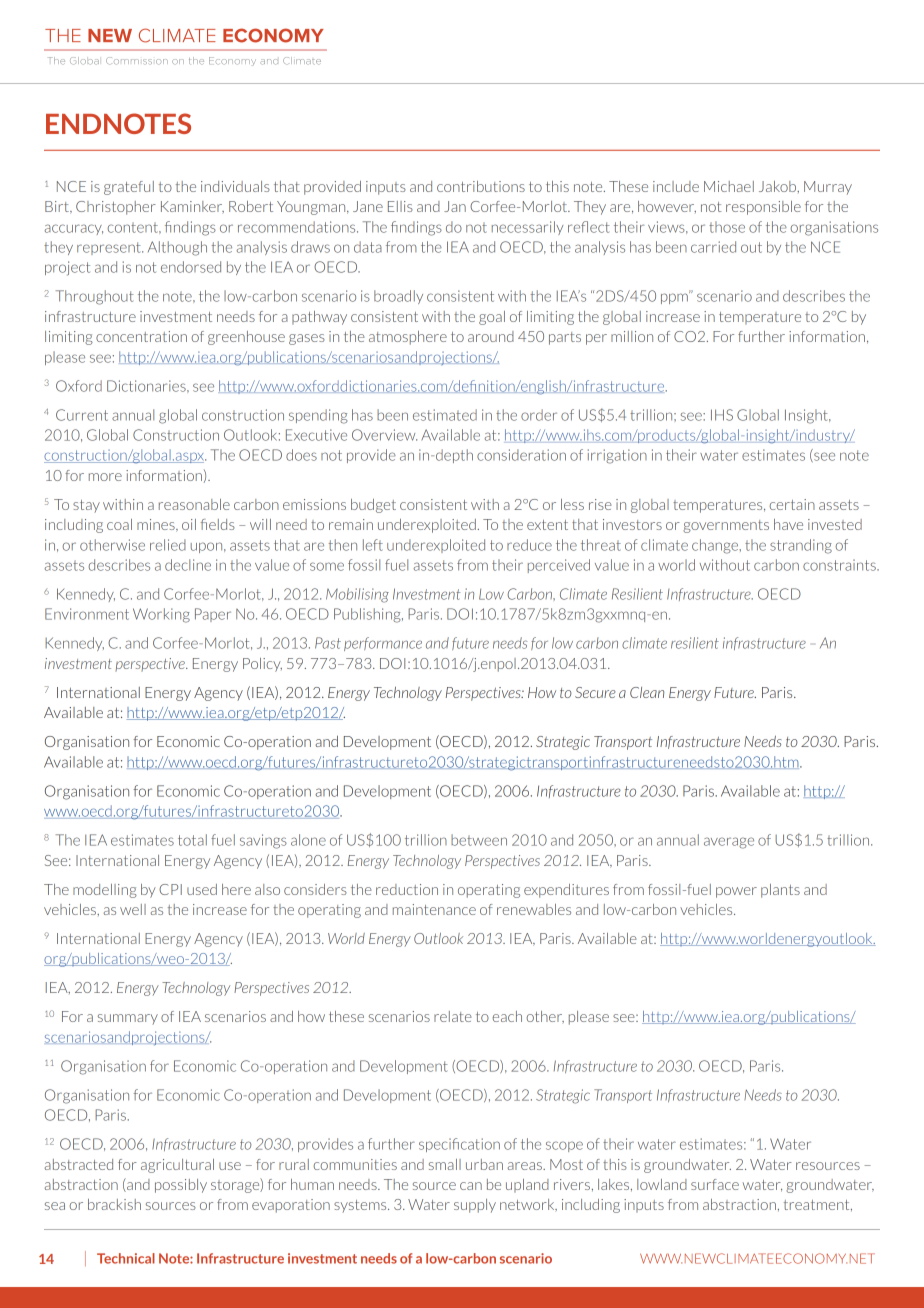 The width and height of the screenshot is (924, 1308). What do you see at coordinates (373, 545) in the screenshot?
I see `left` at bounding box center [373, 545].
